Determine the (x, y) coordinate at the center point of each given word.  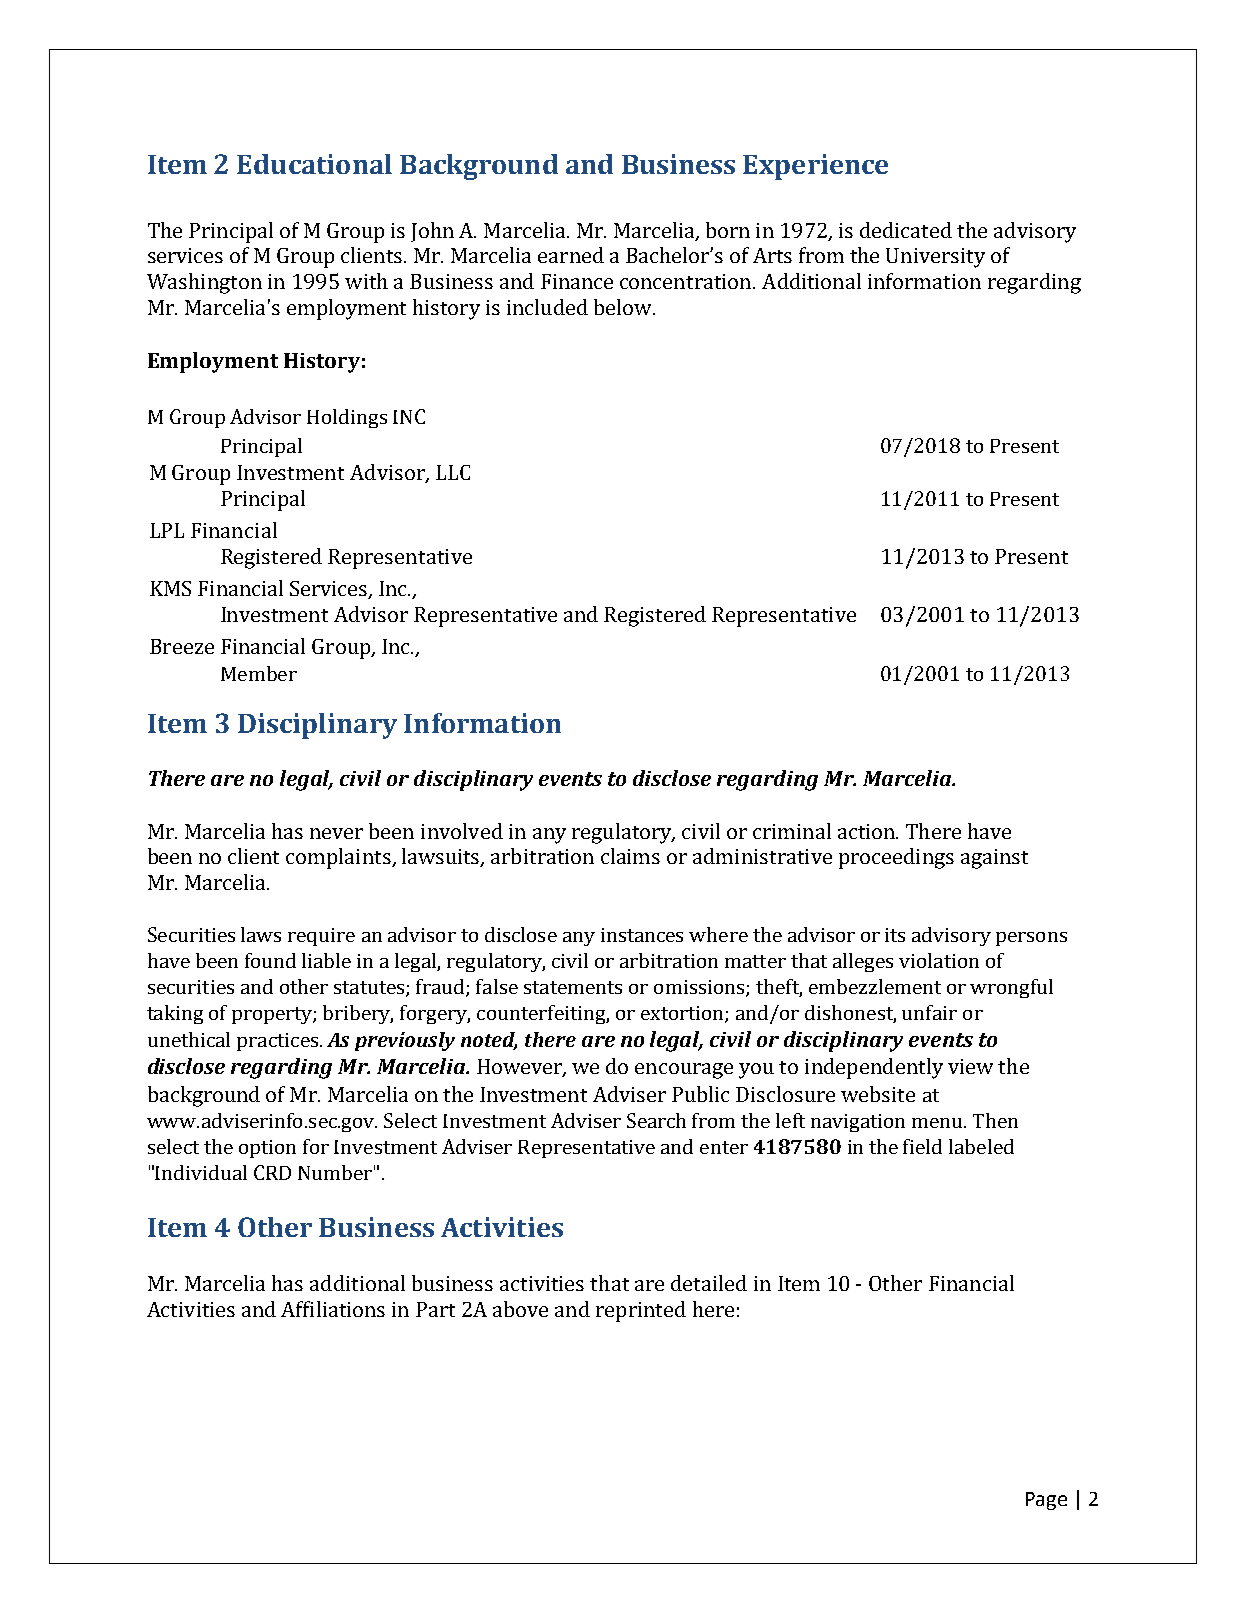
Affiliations (333, 1309)
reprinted (641, 1311)
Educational (314, 164)
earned (571, 255)
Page (1046, 1501)
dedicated (906, 230)
